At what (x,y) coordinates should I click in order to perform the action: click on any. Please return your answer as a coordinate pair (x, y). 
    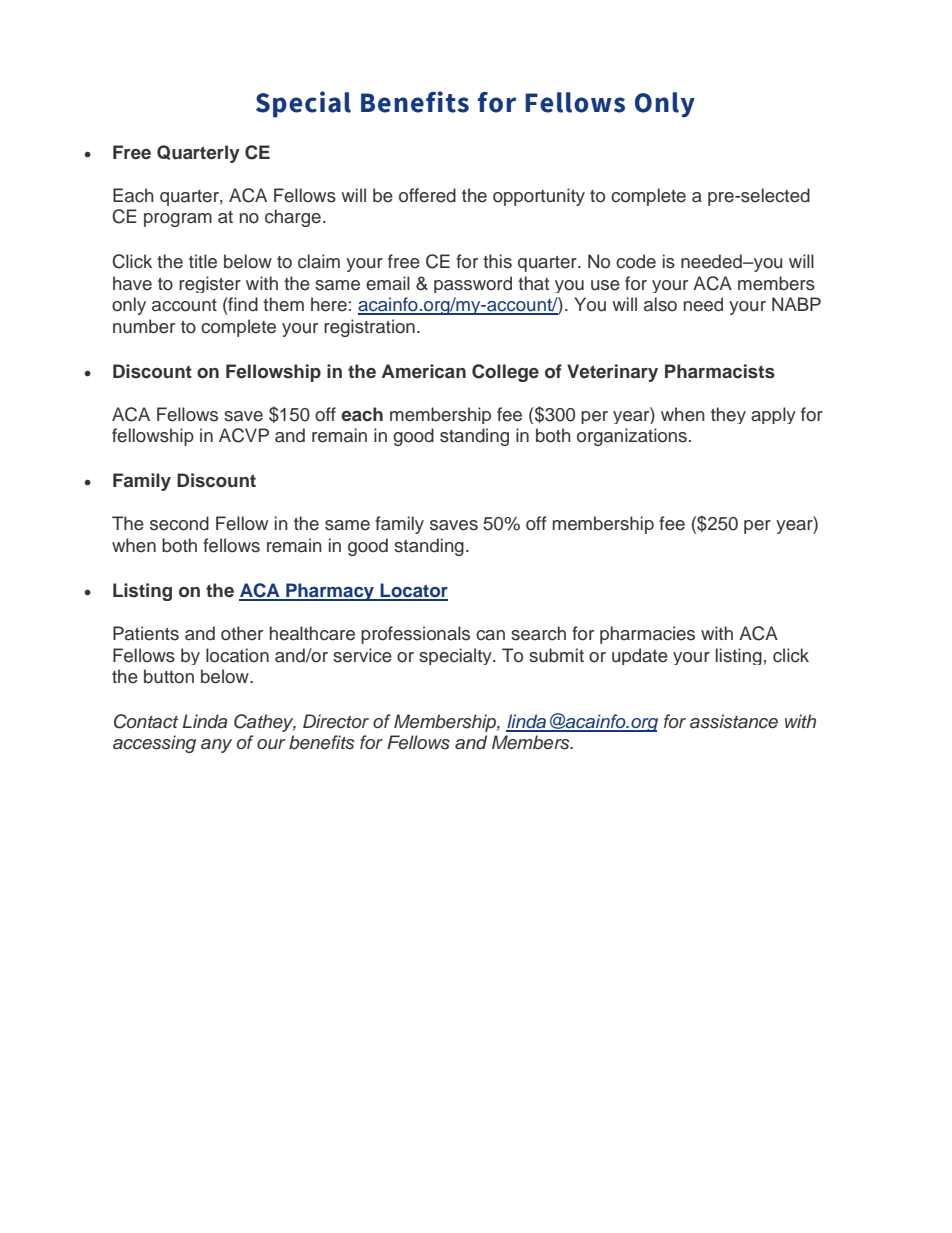
    Looking at the image, I should click on (216, 746).
